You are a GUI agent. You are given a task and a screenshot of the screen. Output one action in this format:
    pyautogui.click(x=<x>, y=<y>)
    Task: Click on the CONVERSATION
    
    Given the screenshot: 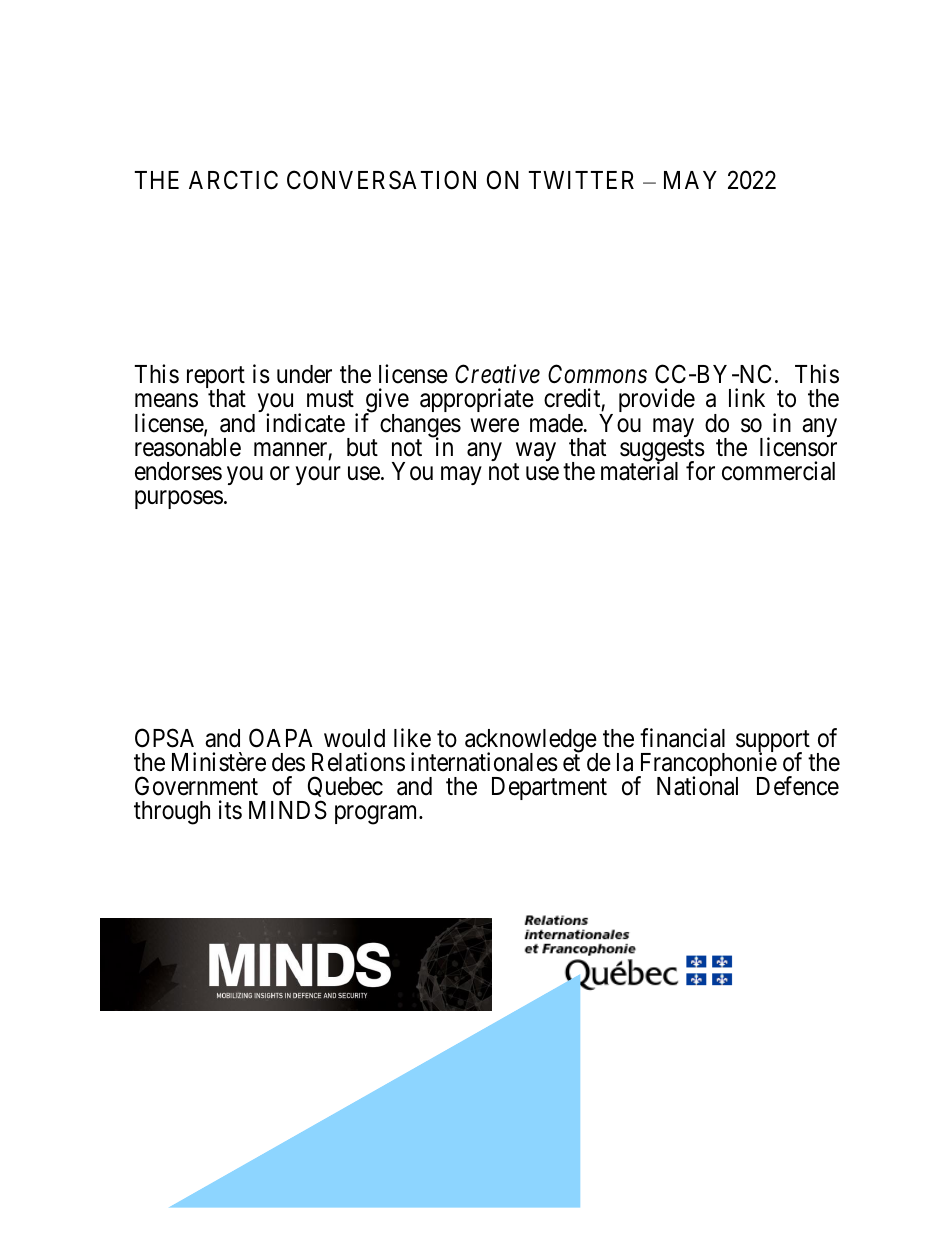 What is the action you would take?
    pyautogui.click(x=381, y=180)
